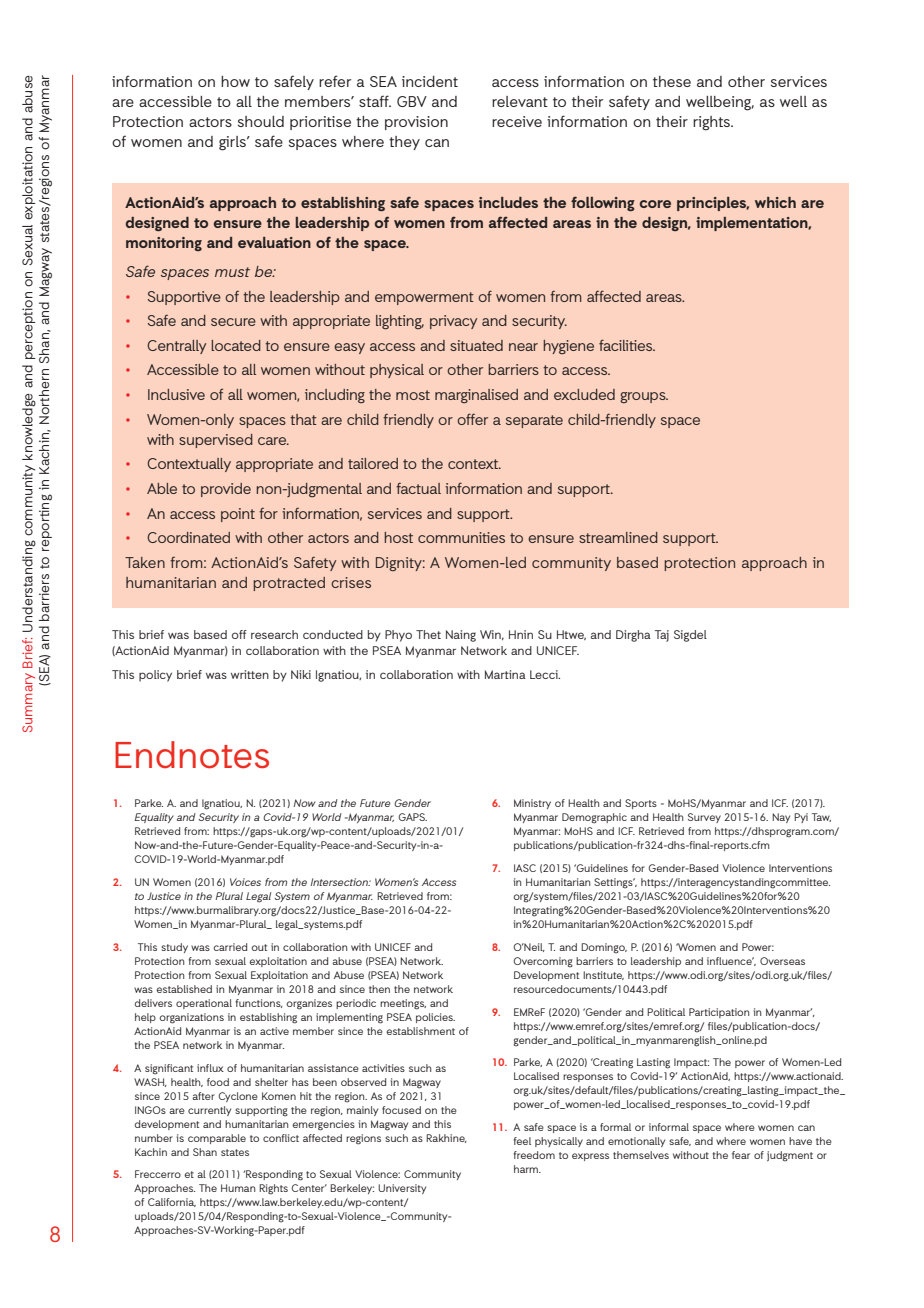 Image resolution: width=924 pixels, height=1308 pixels. What do you see at coordinates (644, 397) in the image?
I see `groups` at bounding box center [644, 397].
